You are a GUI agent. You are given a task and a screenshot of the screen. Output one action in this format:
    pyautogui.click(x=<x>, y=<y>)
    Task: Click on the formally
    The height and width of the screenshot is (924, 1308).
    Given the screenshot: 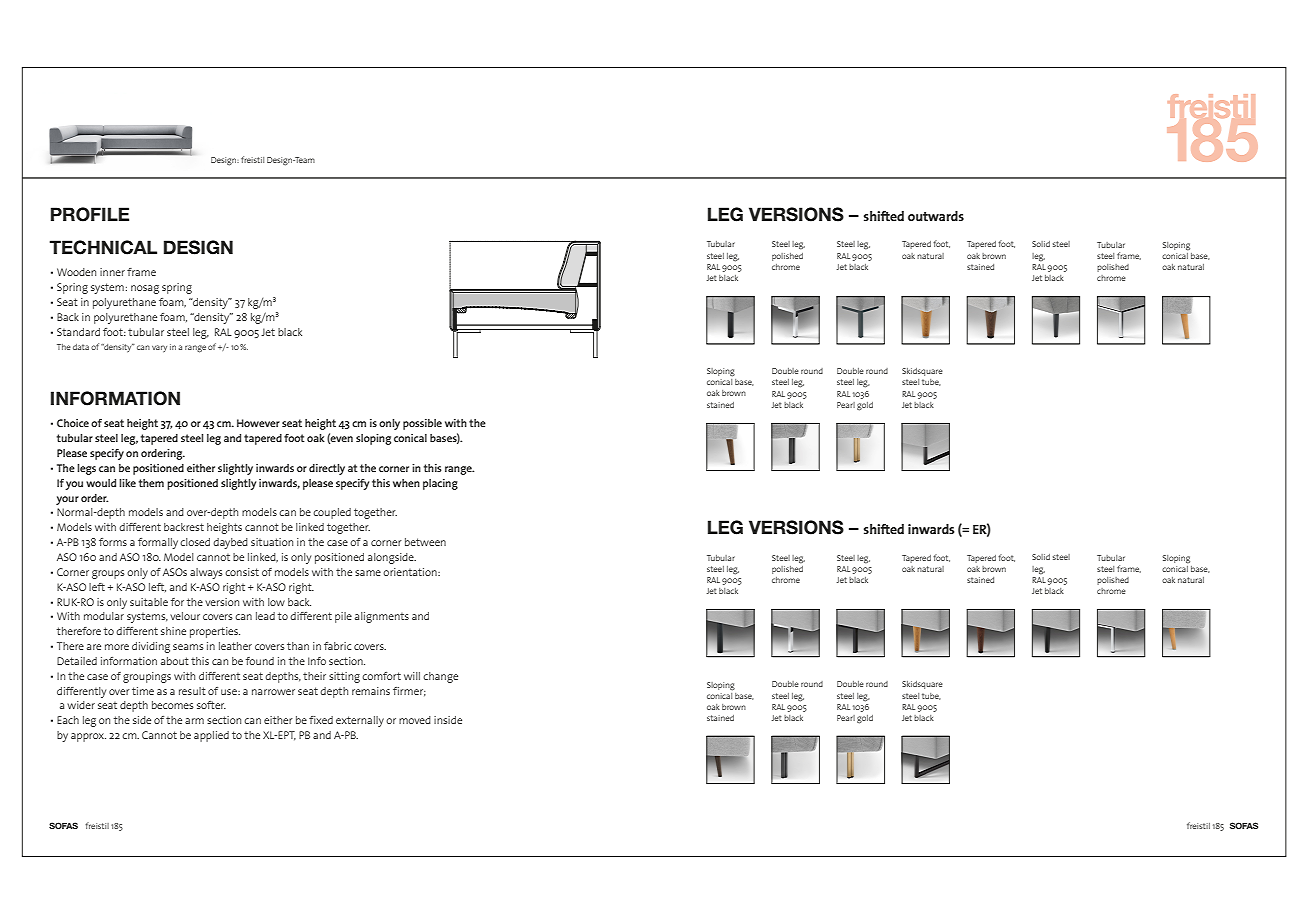 What is the action you would take?
    pyautogui.click(x=158, y=543)
